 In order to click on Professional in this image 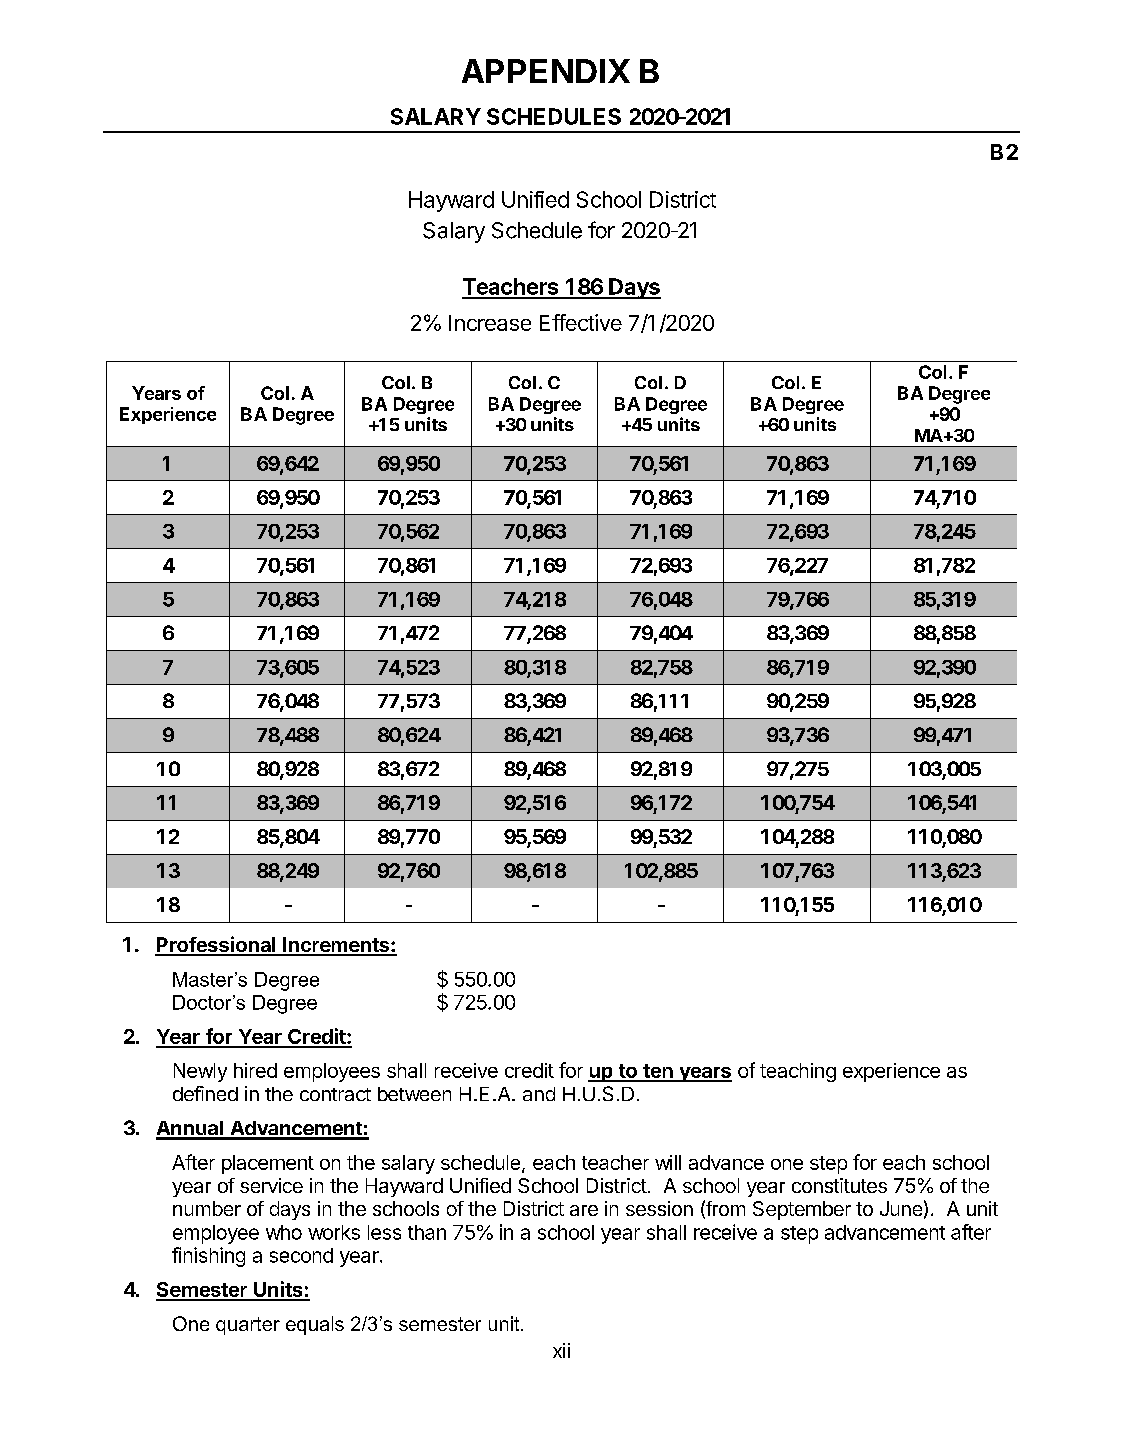, I will do `click(216, 945)`.
